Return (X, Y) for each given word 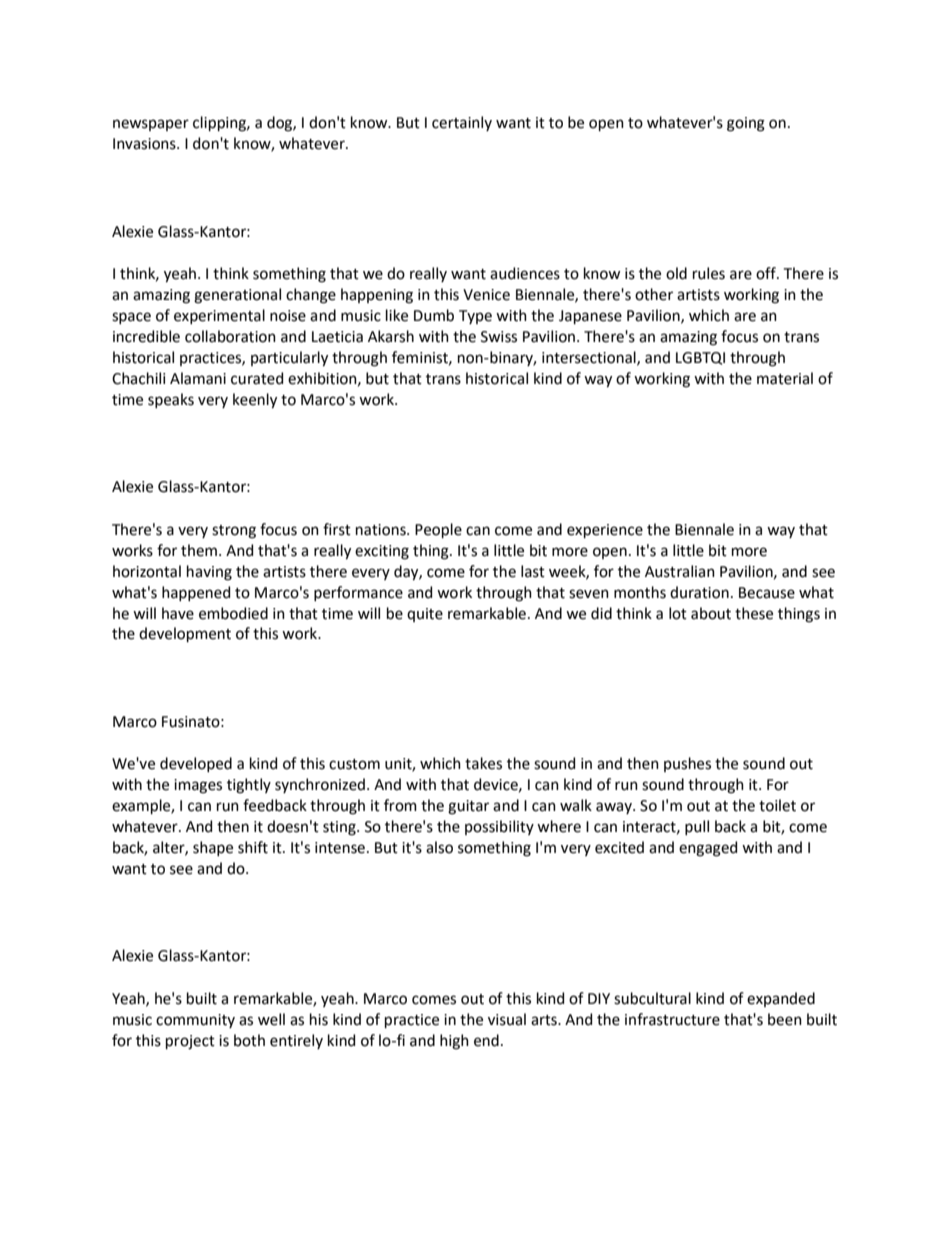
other (654, 294)
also (439, 847)
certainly (462, 123)
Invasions (145, 144)
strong (234, 532)
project (190, 1042)
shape (213, 848)
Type (475, 317)
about (711, 613)
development (185, 634)
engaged (708, 849)
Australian (680, 571)
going (746, 124)
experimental (219, 316)
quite (425, 615)
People (438, 530)
